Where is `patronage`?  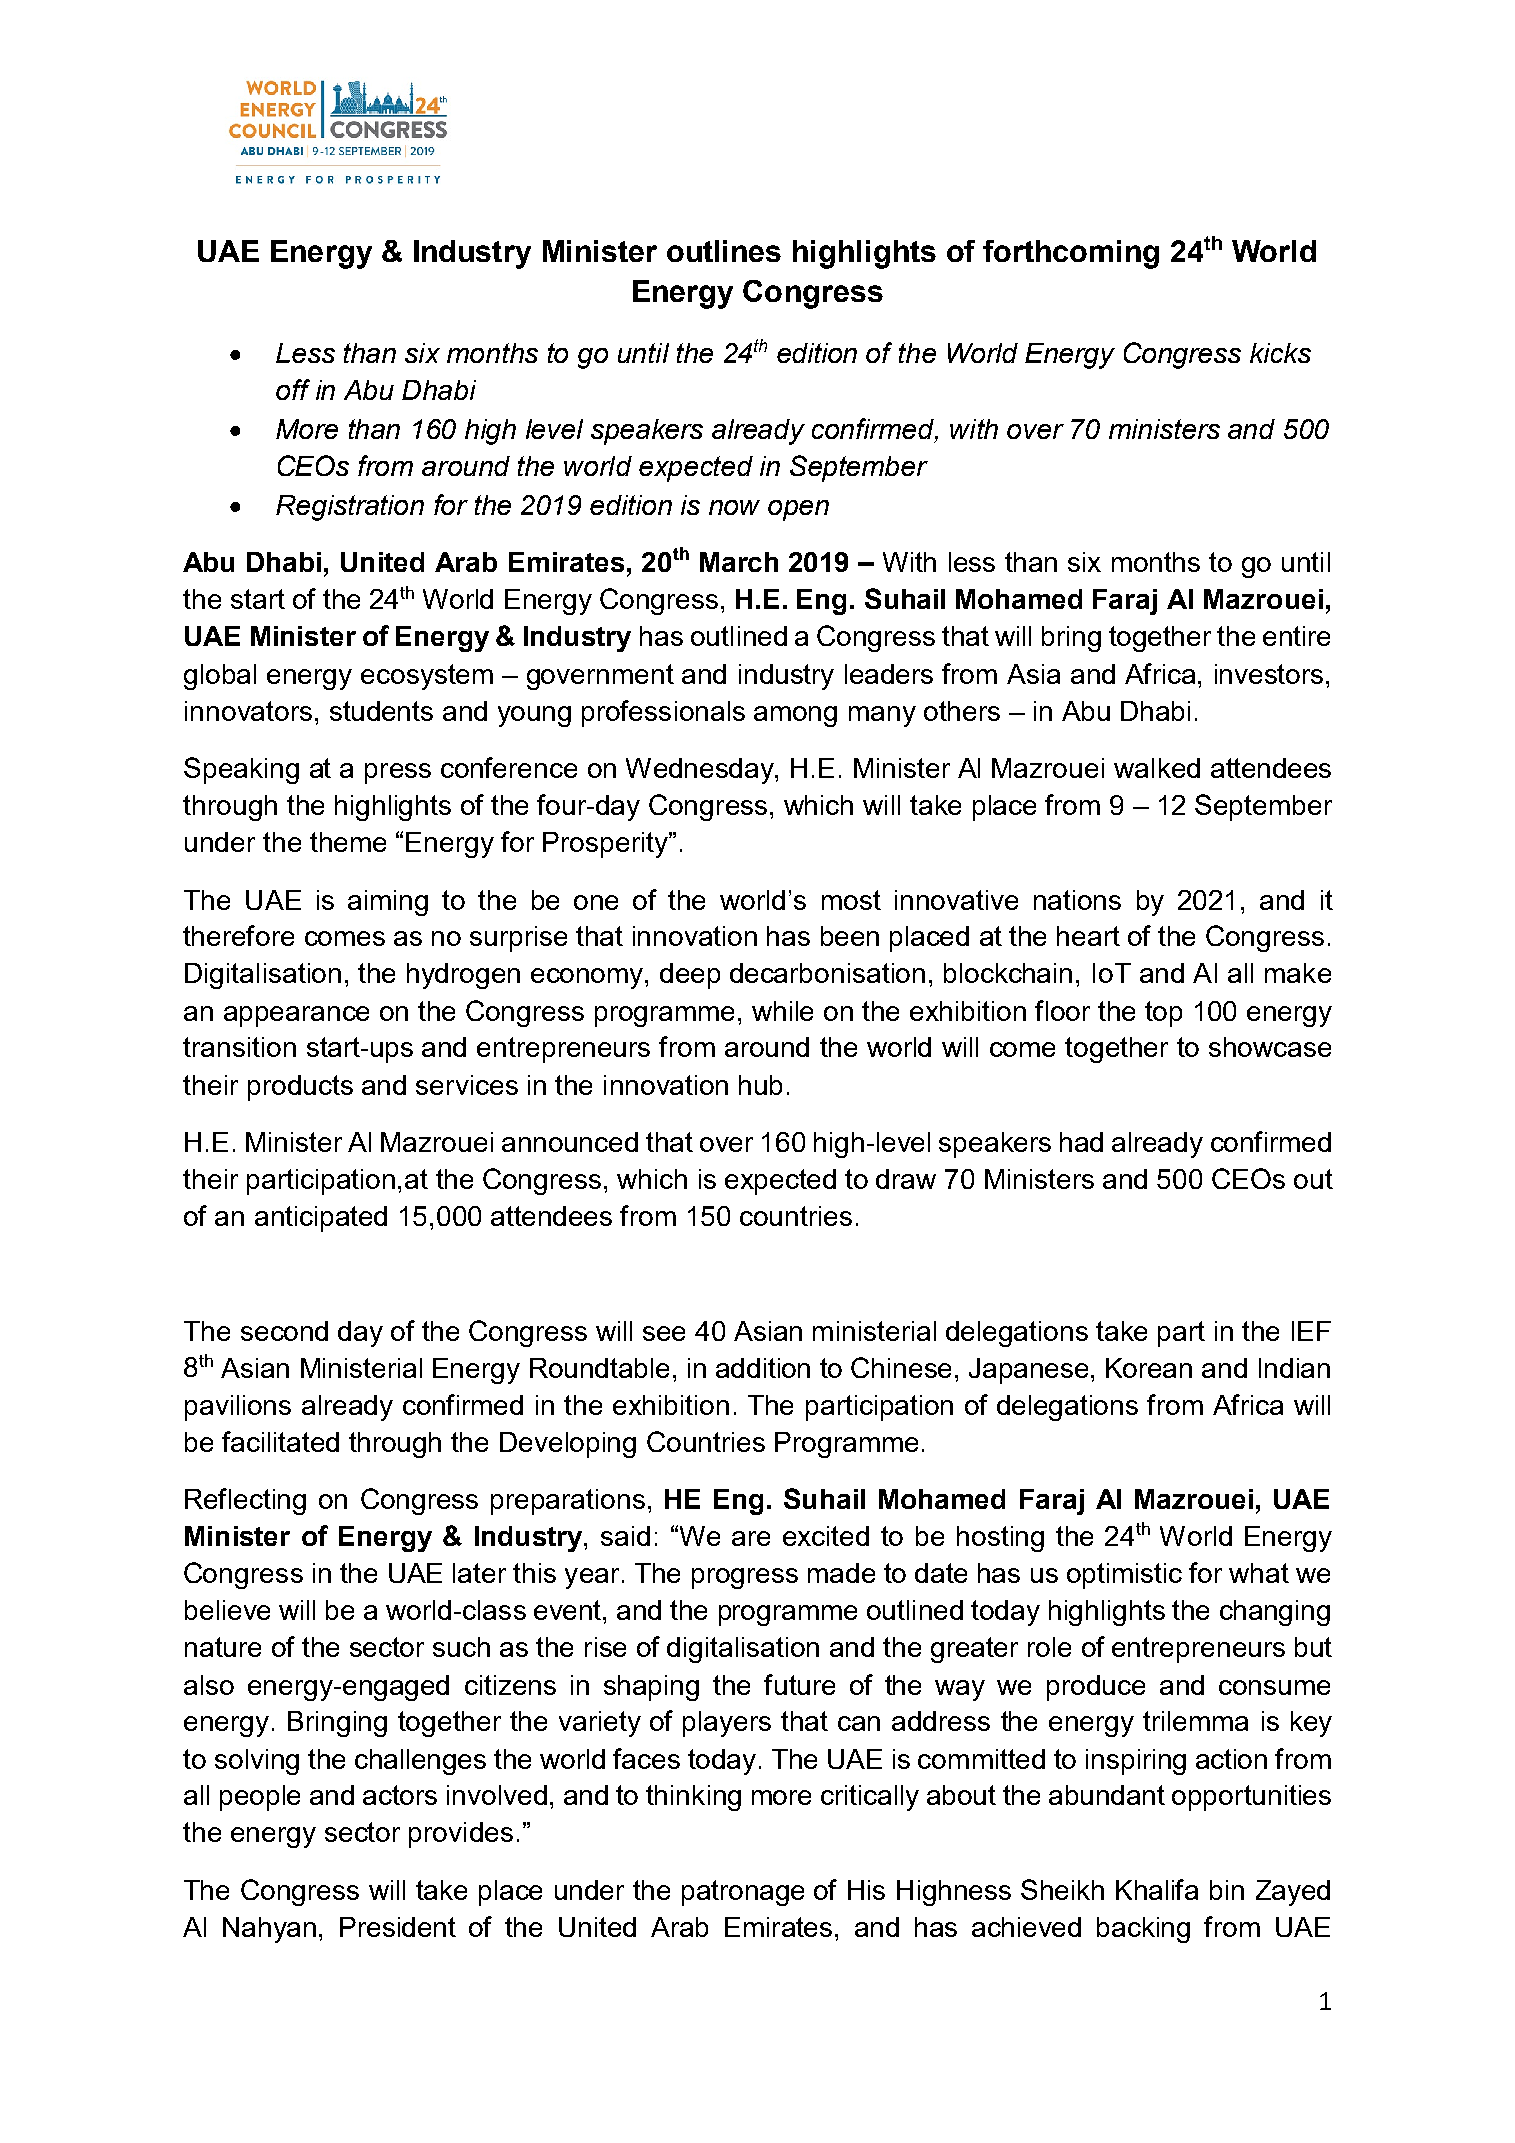
patronage is located at coordinates (743, 1893).
